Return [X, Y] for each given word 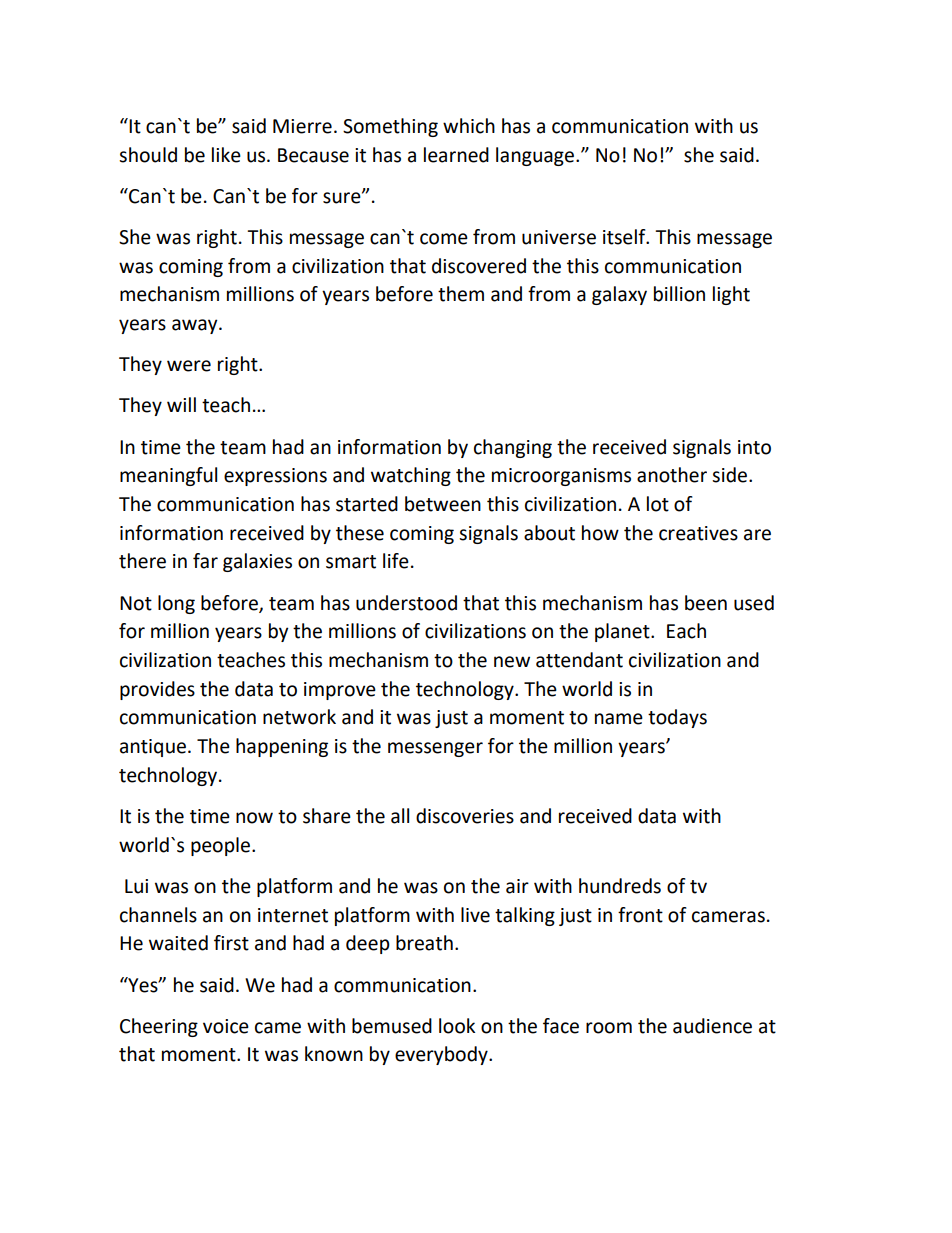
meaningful [168, 476]
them [461, 294]
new [512, 662]
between [443, 504]
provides [157, 690]
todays [677, 718]
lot [658, 504]
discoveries [465, 816]
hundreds [620, 886]
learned [456, 155]
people [222, 846]
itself [625, 237]
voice [226, 1026]
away [196, 326]
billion [679, 294]
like [226, 155]
